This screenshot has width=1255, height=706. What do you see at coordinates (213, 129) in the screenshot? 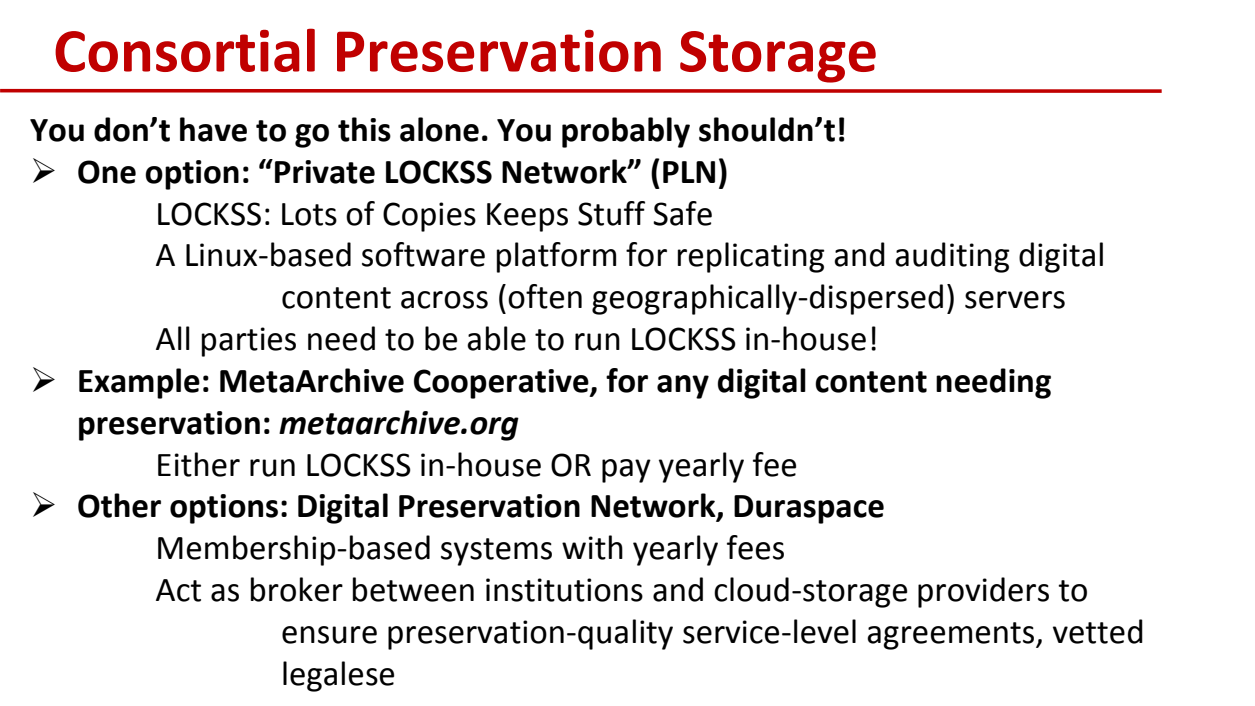
I see `have` at bounding box center [213, 129].
